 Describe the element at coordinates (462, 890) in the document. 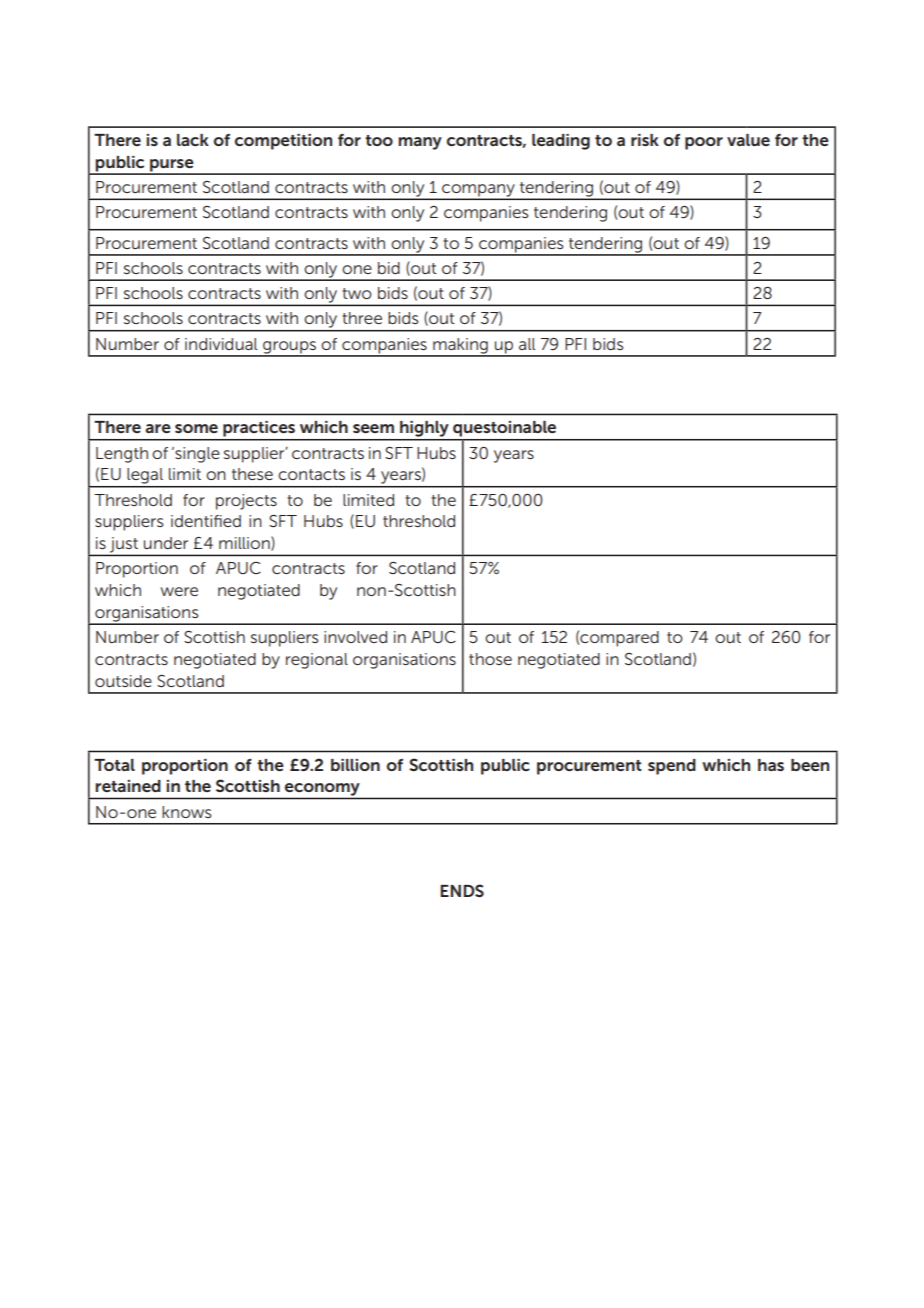

I see `ENDS` at that location.
